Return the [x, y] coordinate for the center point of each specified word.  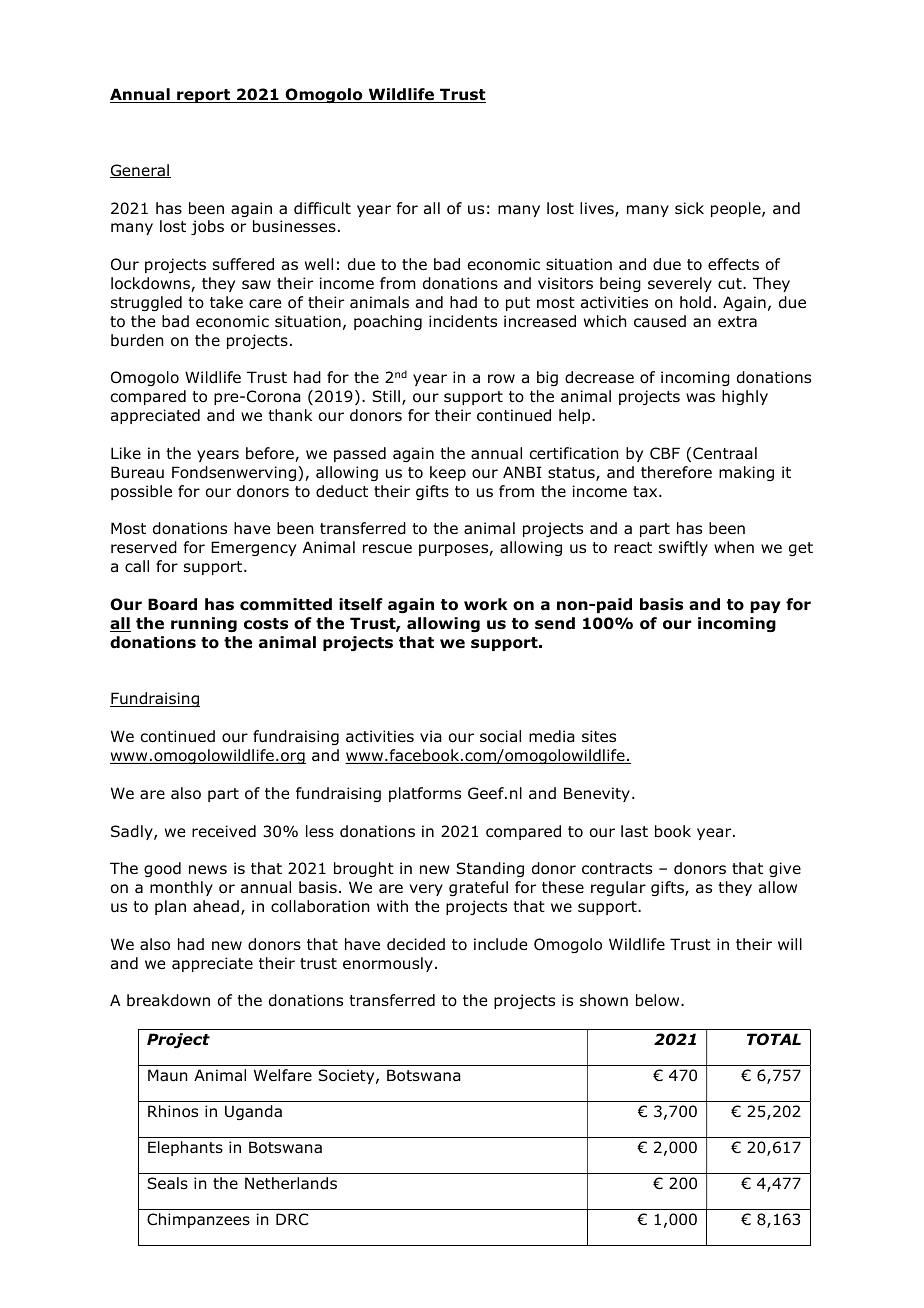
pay [765, 607]
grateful [478, 888]
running [204, 624]
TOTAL [774, 1039]
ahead [216, 906]
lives [598, 209]
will [790, 944]
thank [290, 415]
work [486, 604]
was [700, 397]
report [203, 96]
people [737, 209]
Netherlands [291, 1183]
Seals [167, 1183]
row [501, 379]
